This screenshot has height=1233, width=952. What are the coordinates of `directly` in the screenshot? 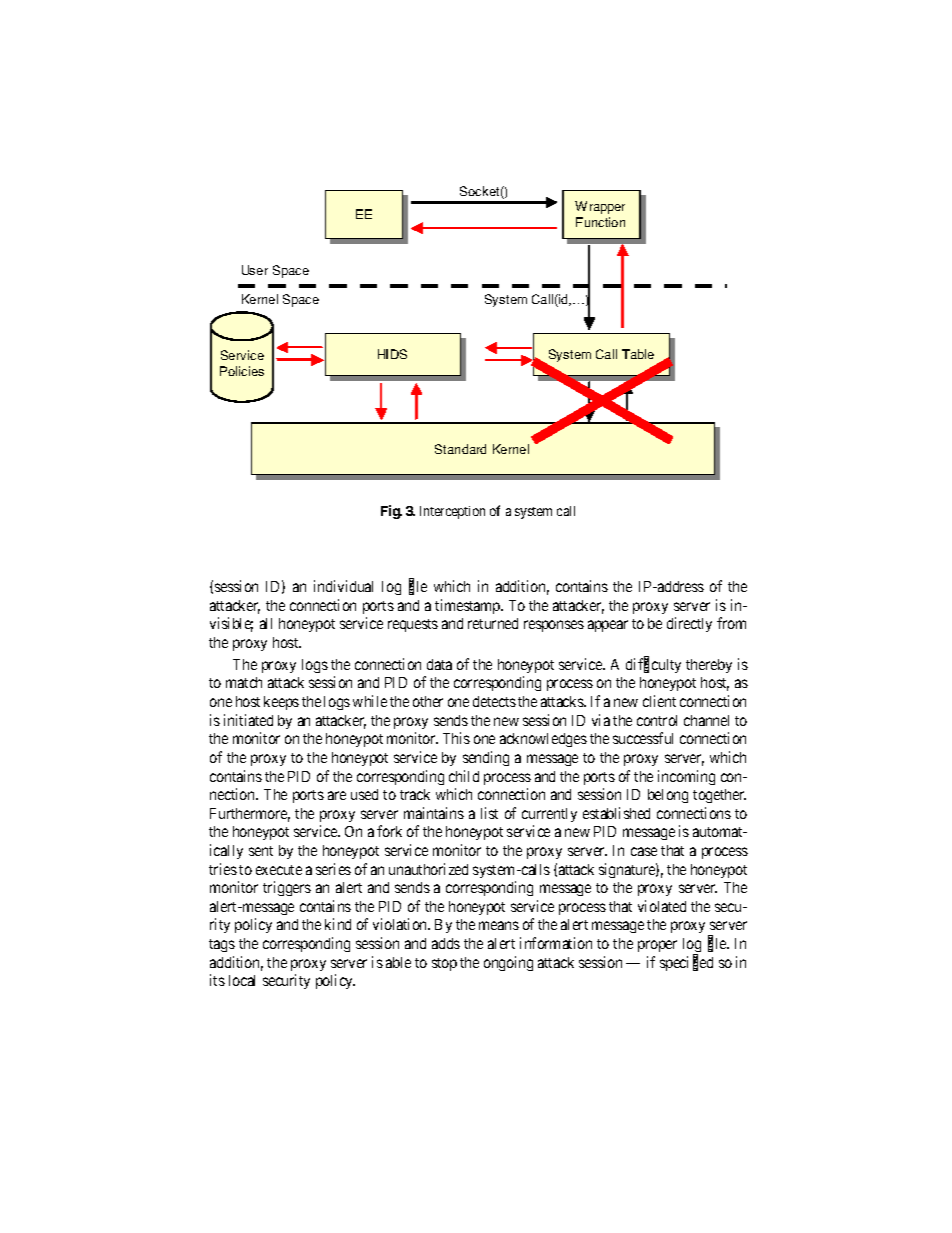 It's located at (689, 624).
